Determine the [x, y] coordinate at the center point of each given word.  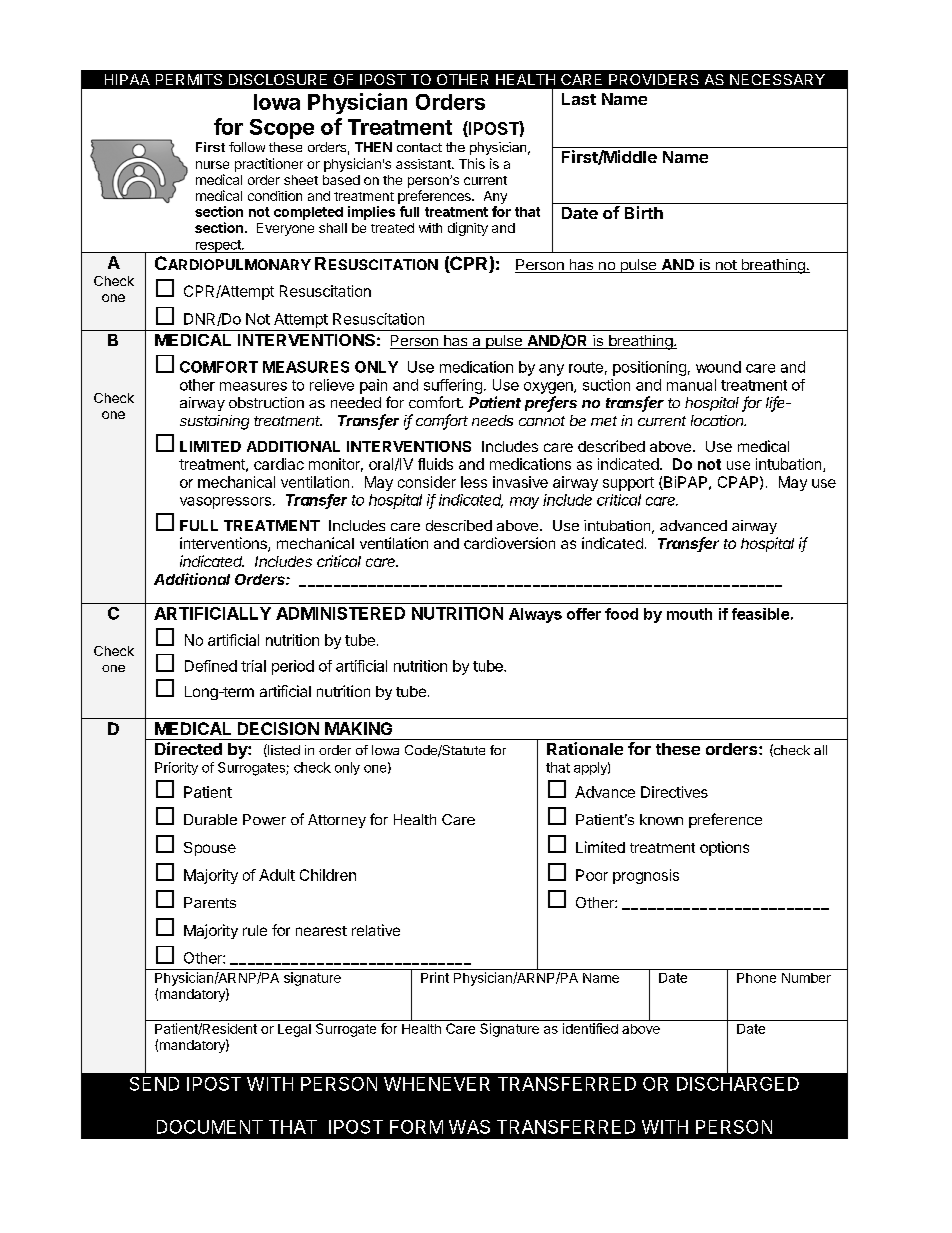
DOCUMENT [210, 1127]
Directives [674, 792]
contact [419, 147]
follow [247, 147]
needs [492, 420]
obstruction [266, 402]
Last [579, 99]
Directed [188, 748]
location [718, 420]
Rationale [585, 748]
